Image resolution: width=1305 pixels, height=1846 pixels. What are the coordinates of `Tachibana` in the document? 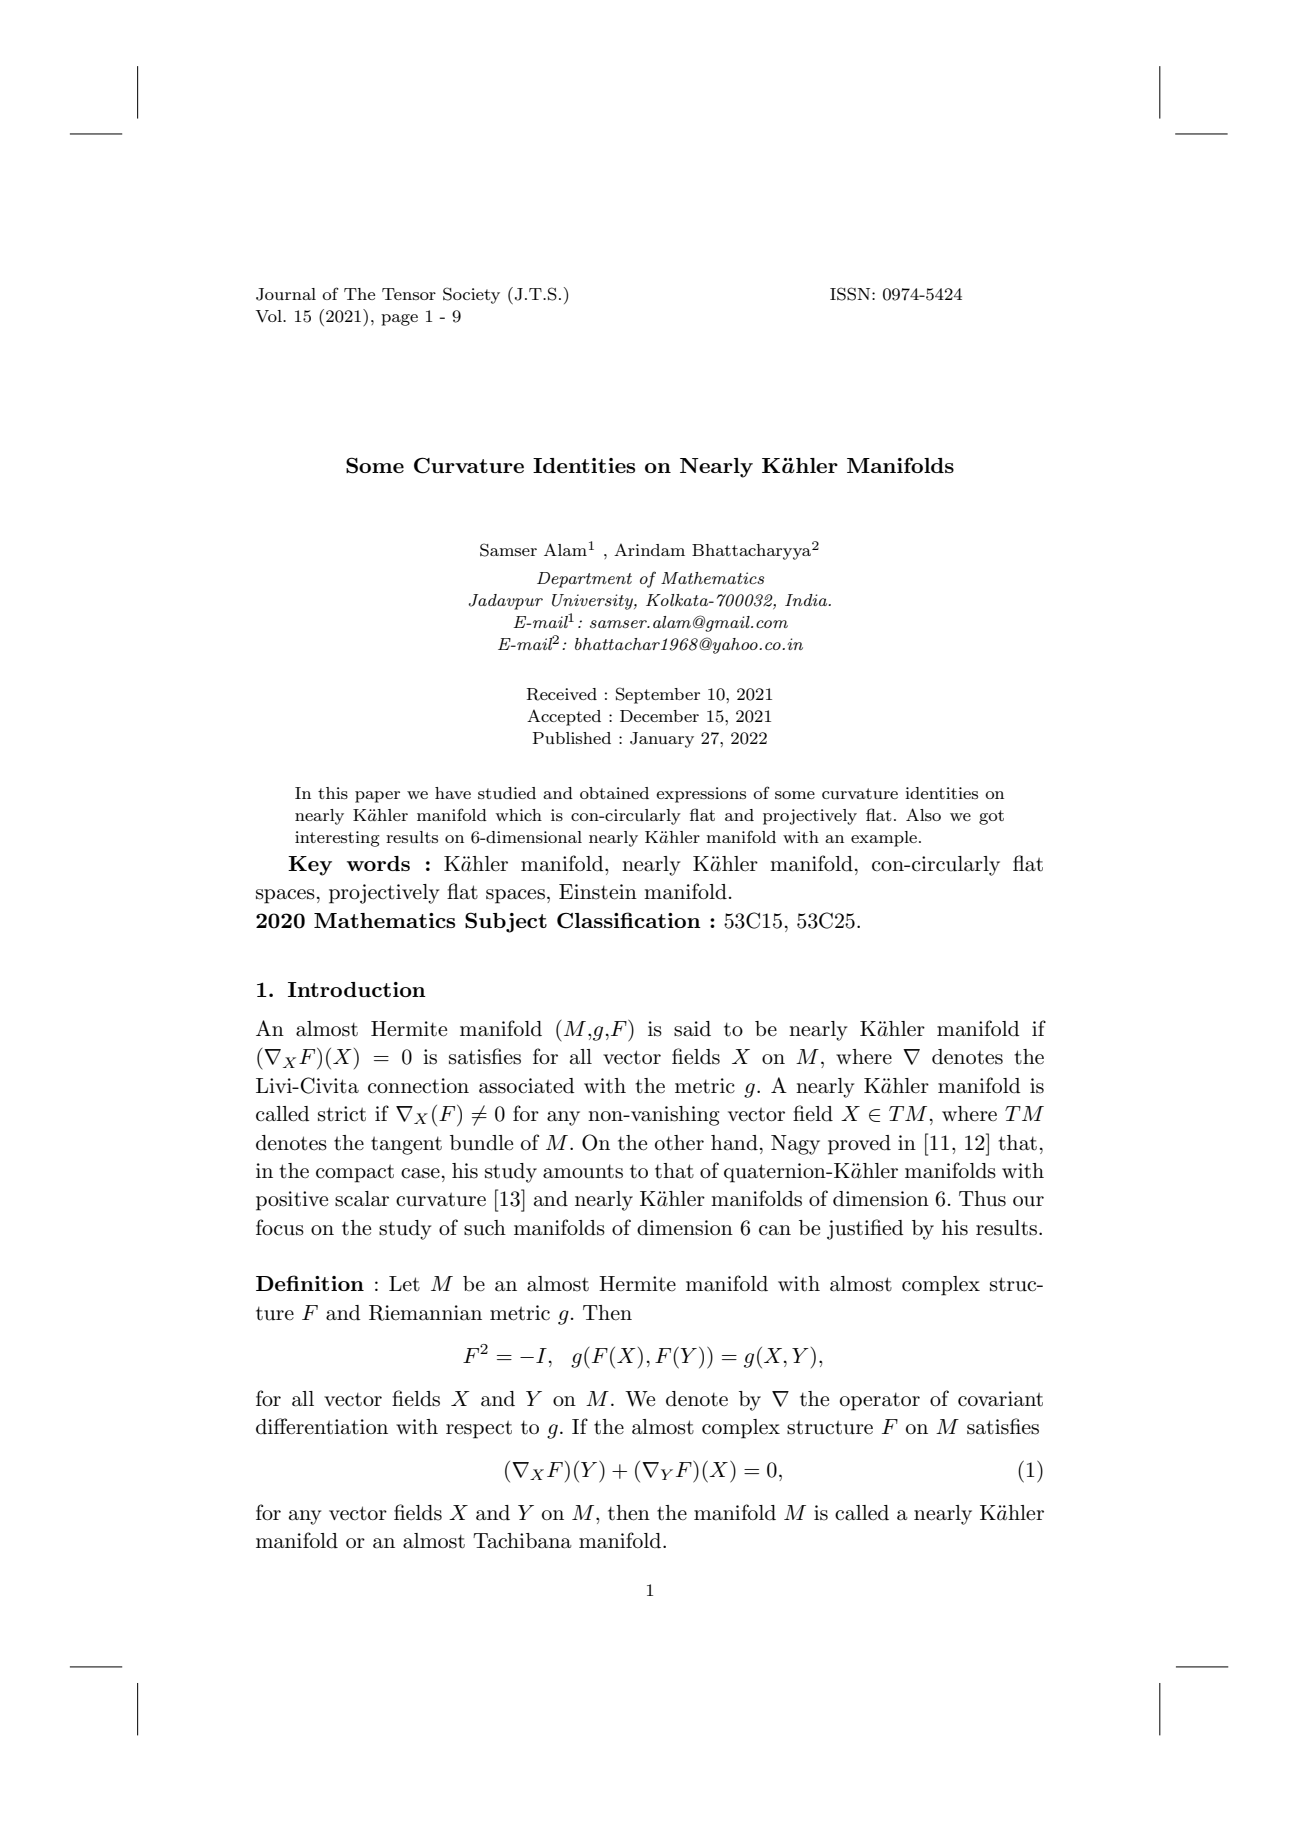 It's located at (522, 1541).
